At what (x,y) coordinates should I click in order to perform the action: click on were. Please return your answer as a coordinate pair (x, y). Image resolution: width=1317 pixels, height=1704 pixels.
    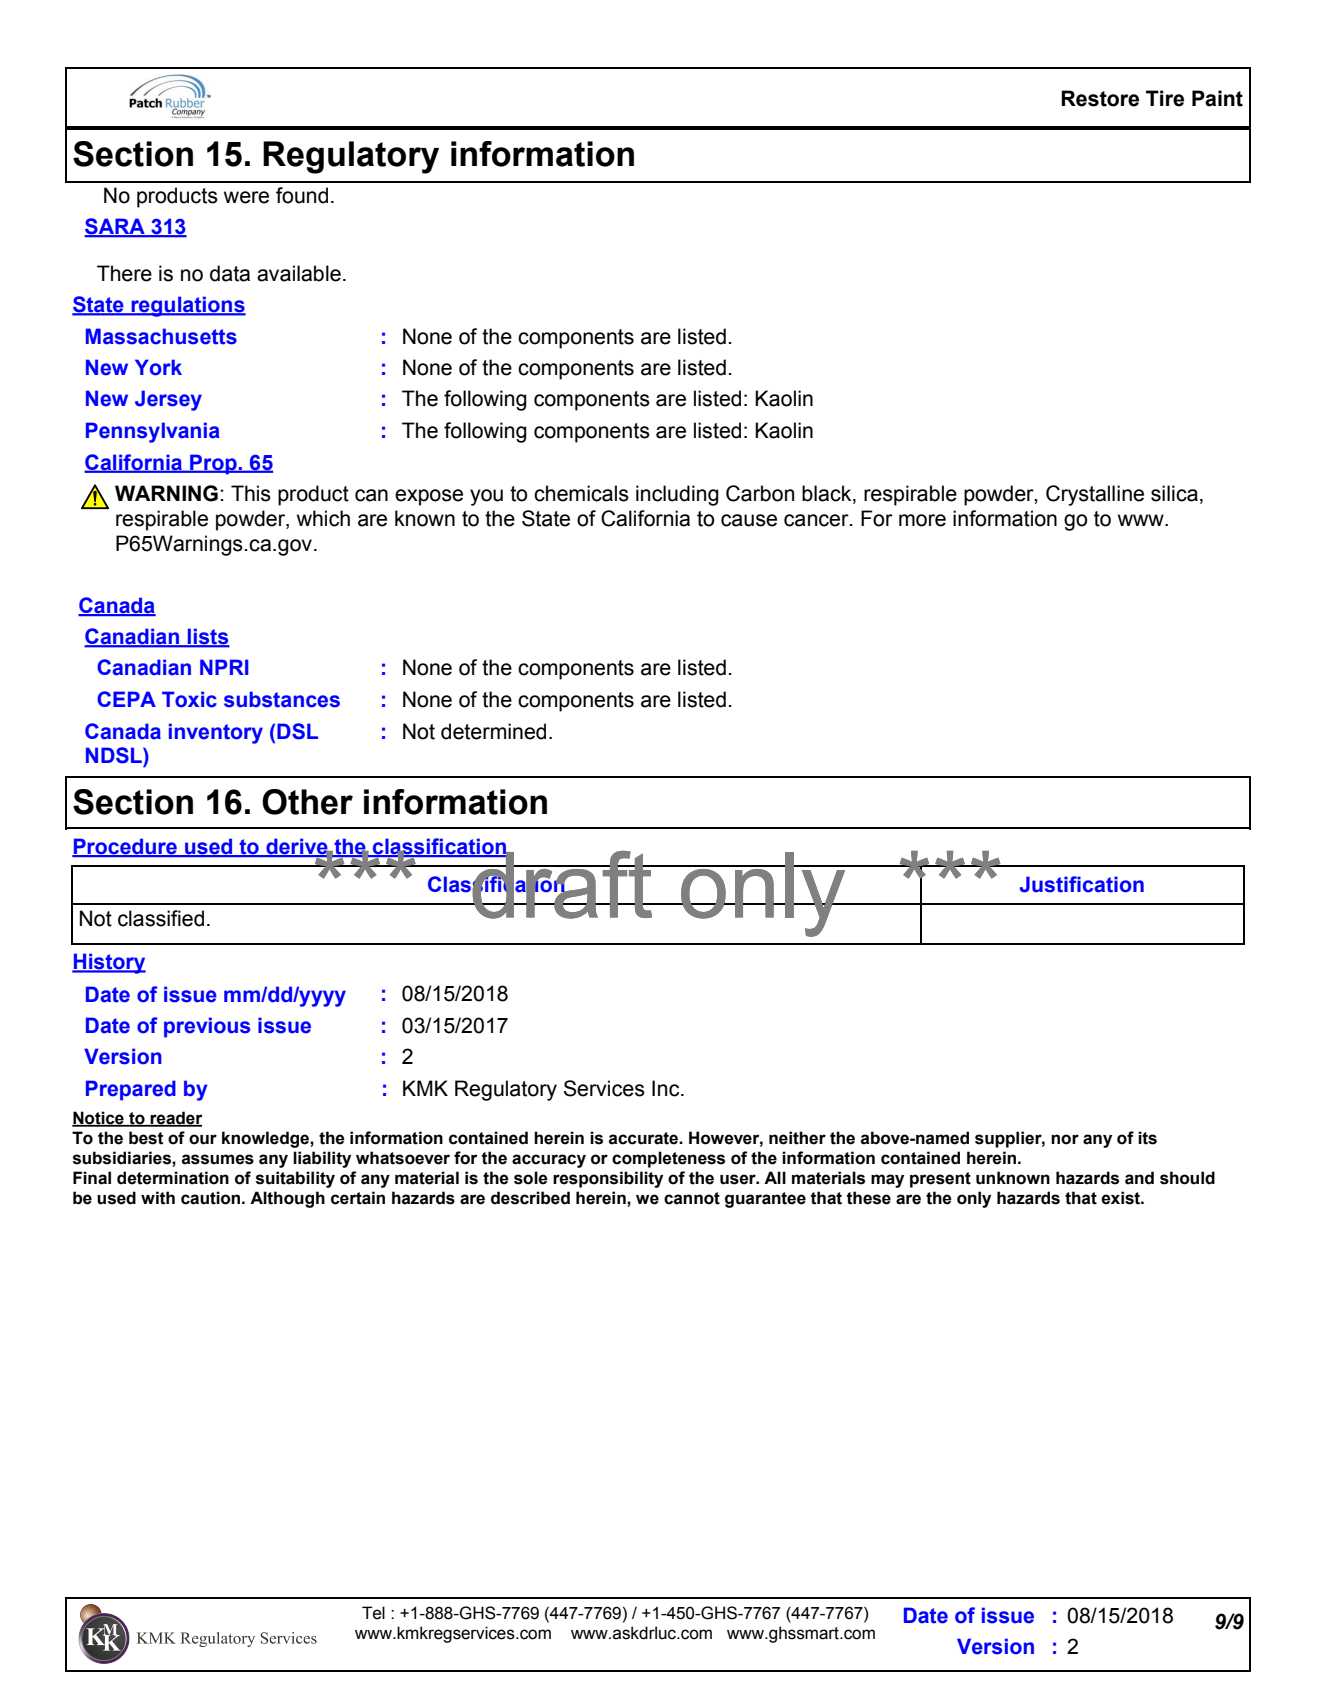
    Looking at the image, I should click on (246, 197).
